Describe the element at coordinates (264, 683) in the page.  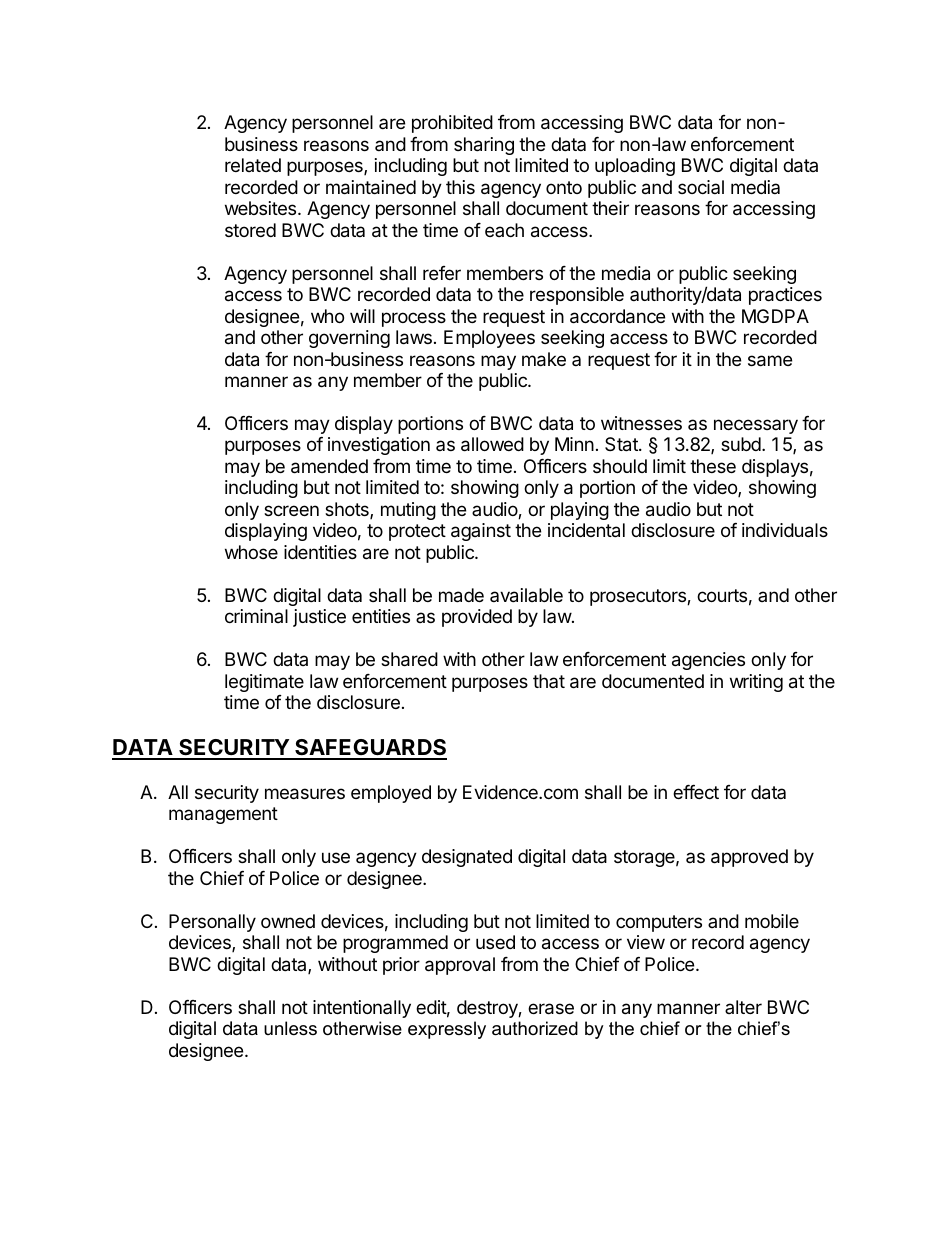
I see `legitimate` at that location.
